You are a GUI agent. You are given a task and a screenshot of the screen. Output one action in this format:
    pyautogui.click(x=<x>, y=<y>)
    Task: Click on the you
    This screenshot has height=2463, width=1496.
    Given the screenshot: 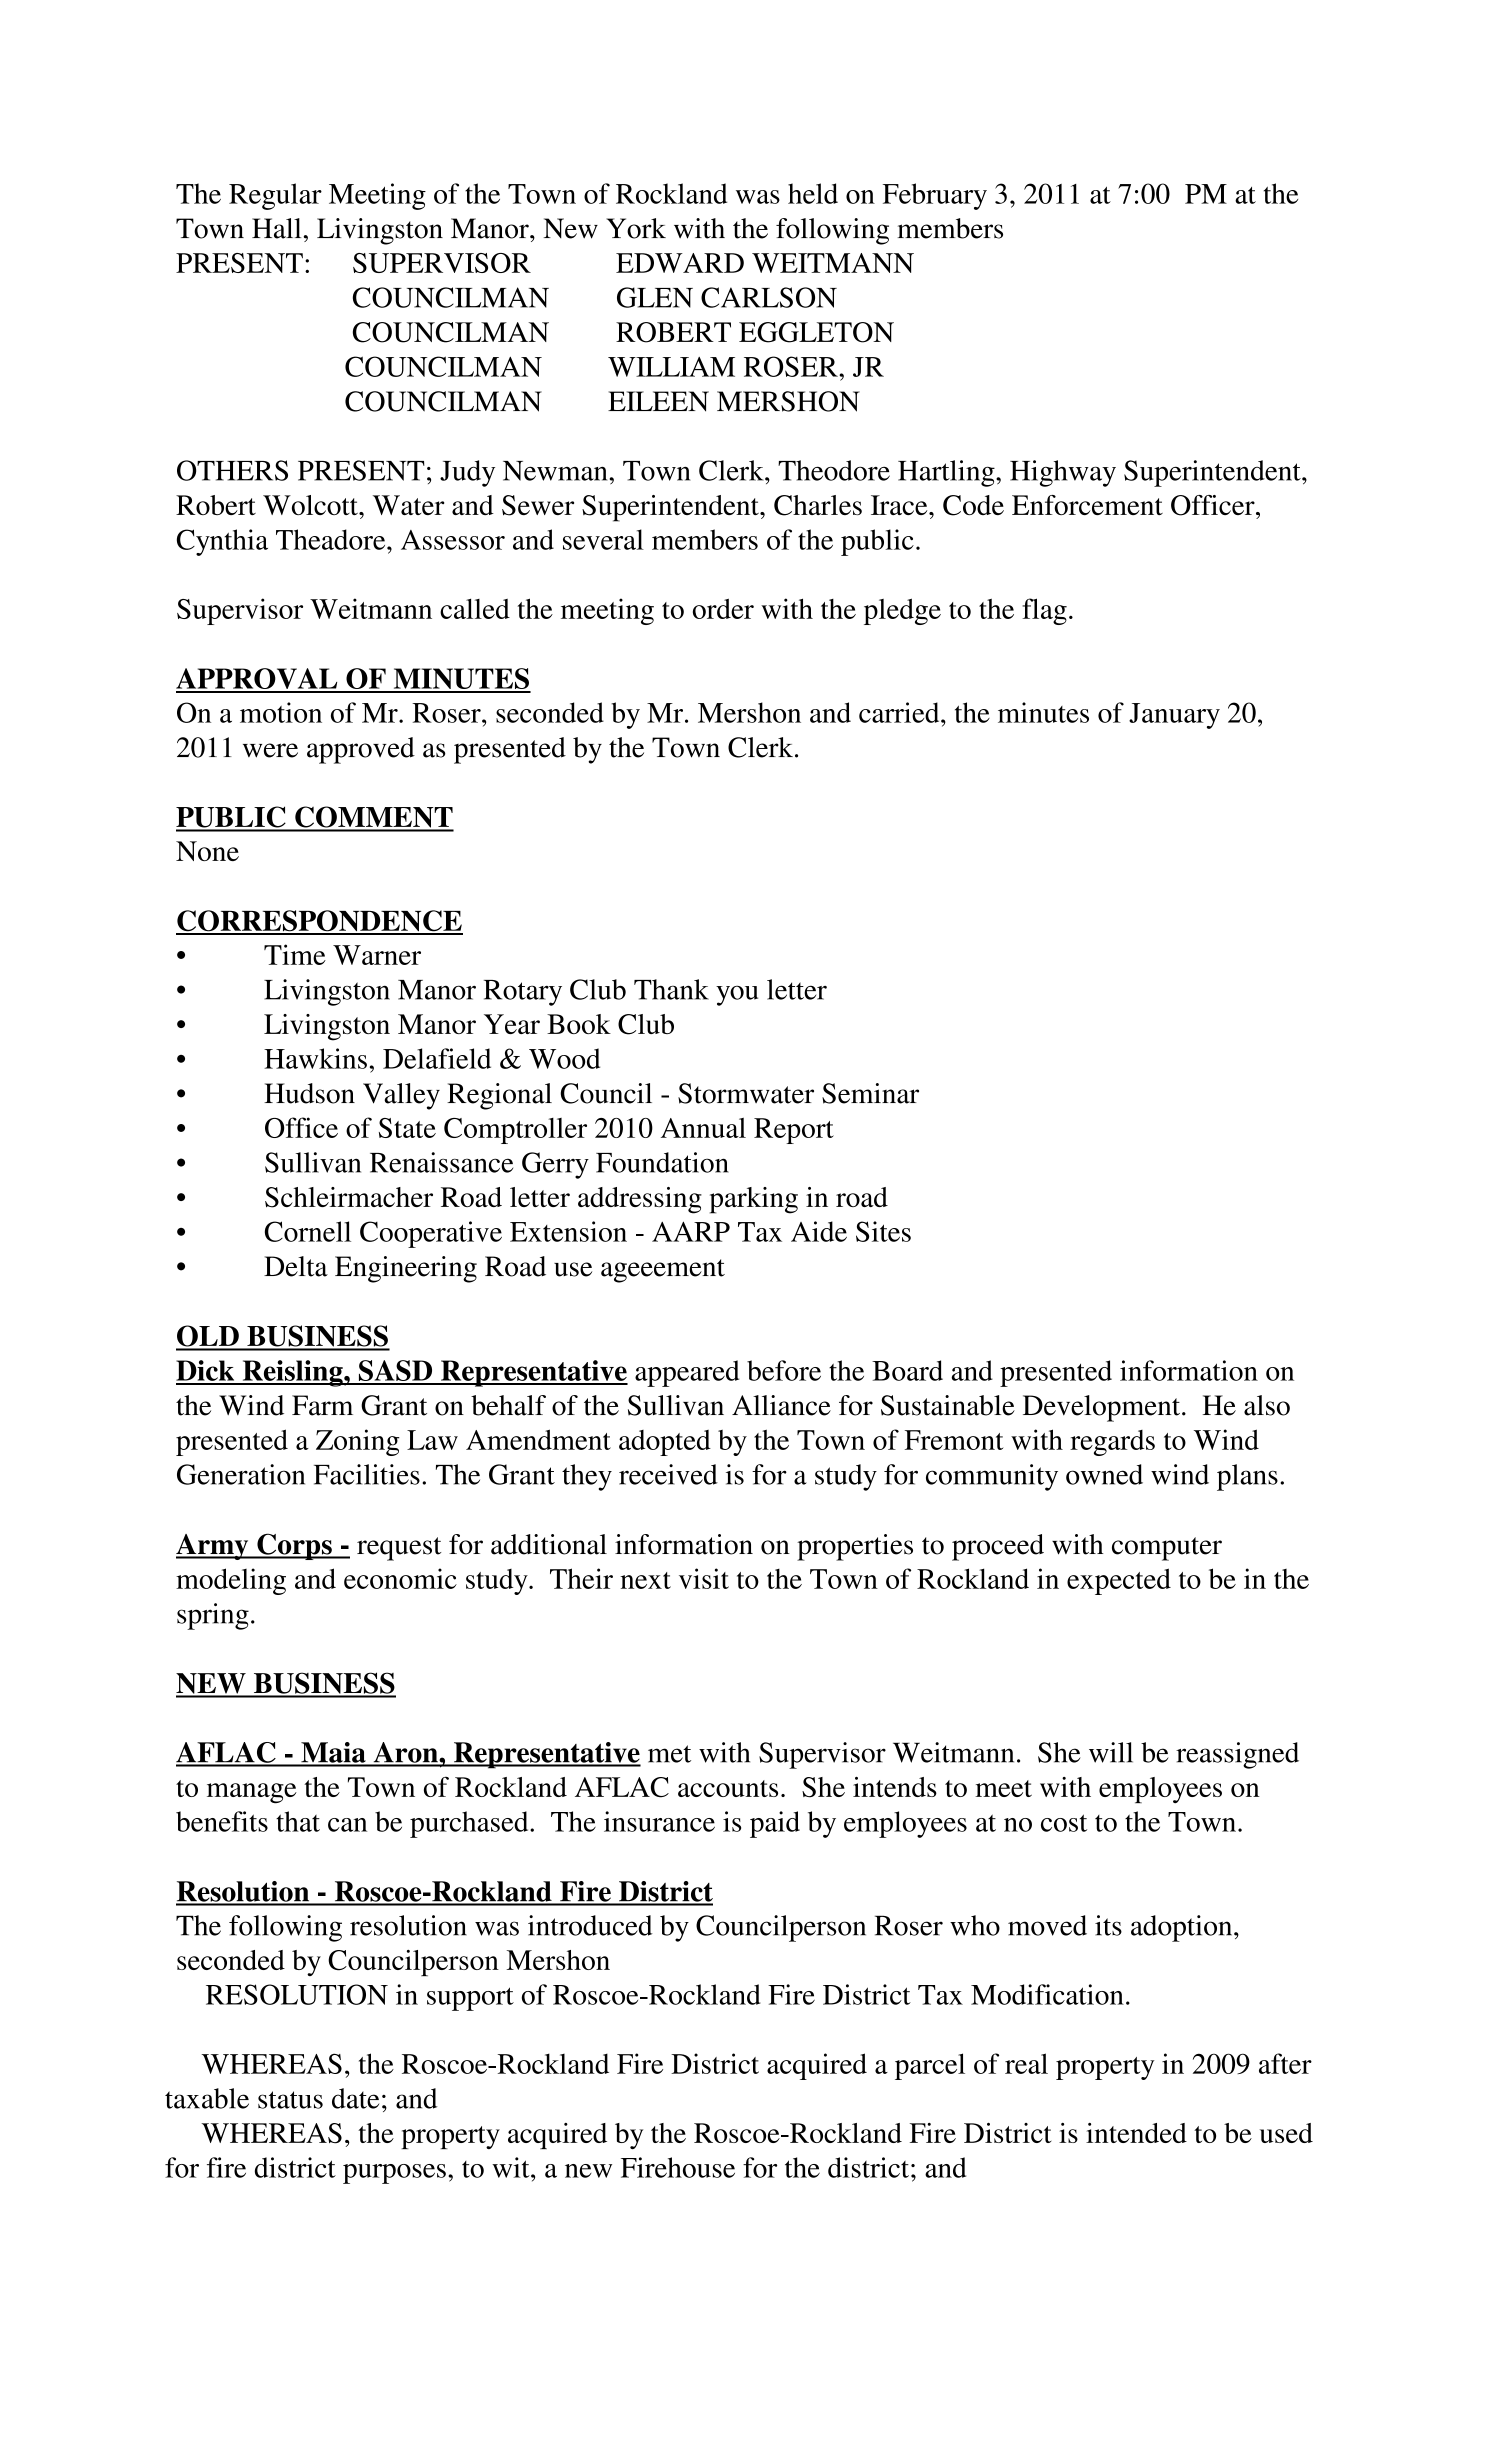 What is the action you would take?
    pyautogui.click(x=737, y=995)
